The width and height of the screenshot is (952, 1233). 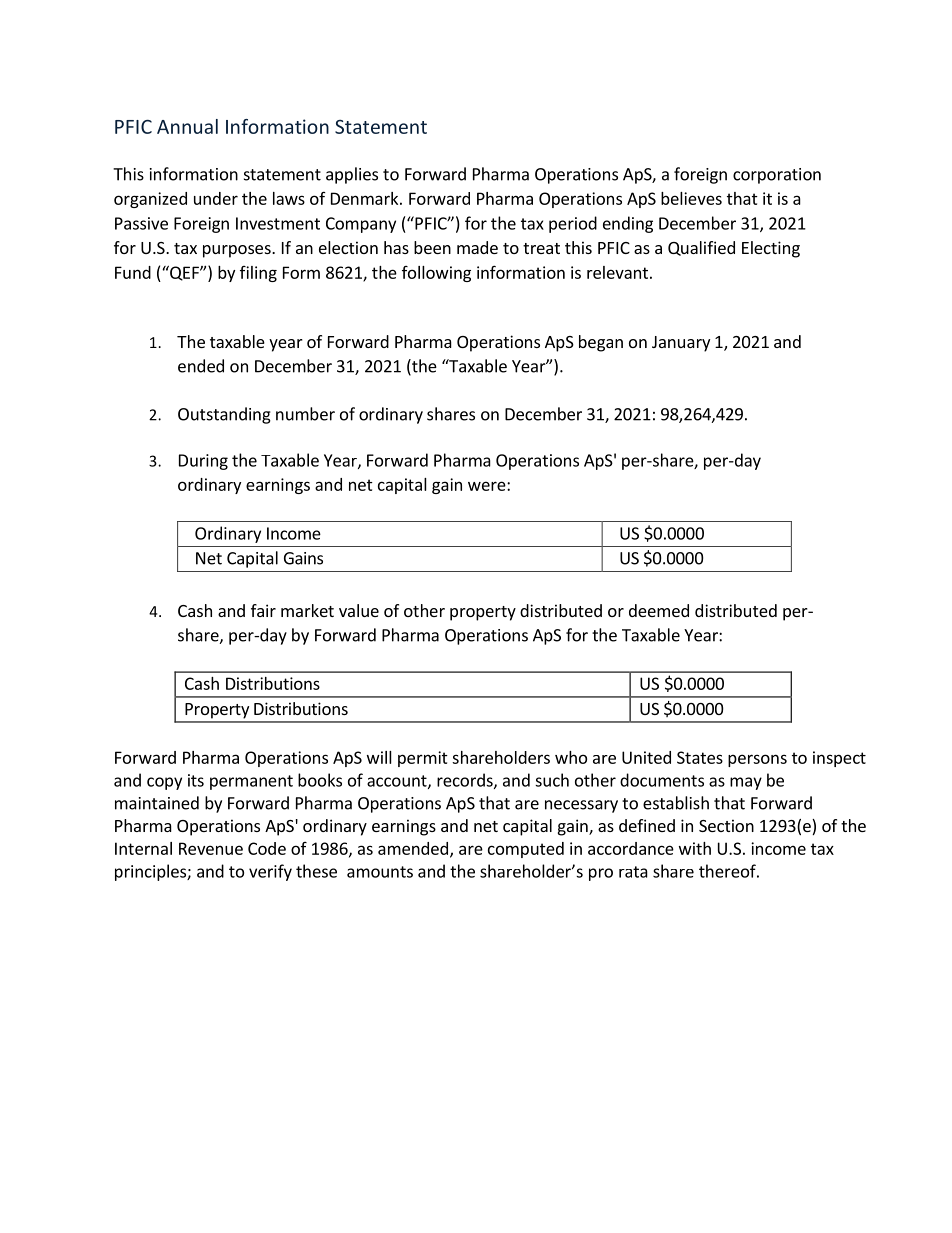 I want to click on deemed, so click(x=659, y=610).
